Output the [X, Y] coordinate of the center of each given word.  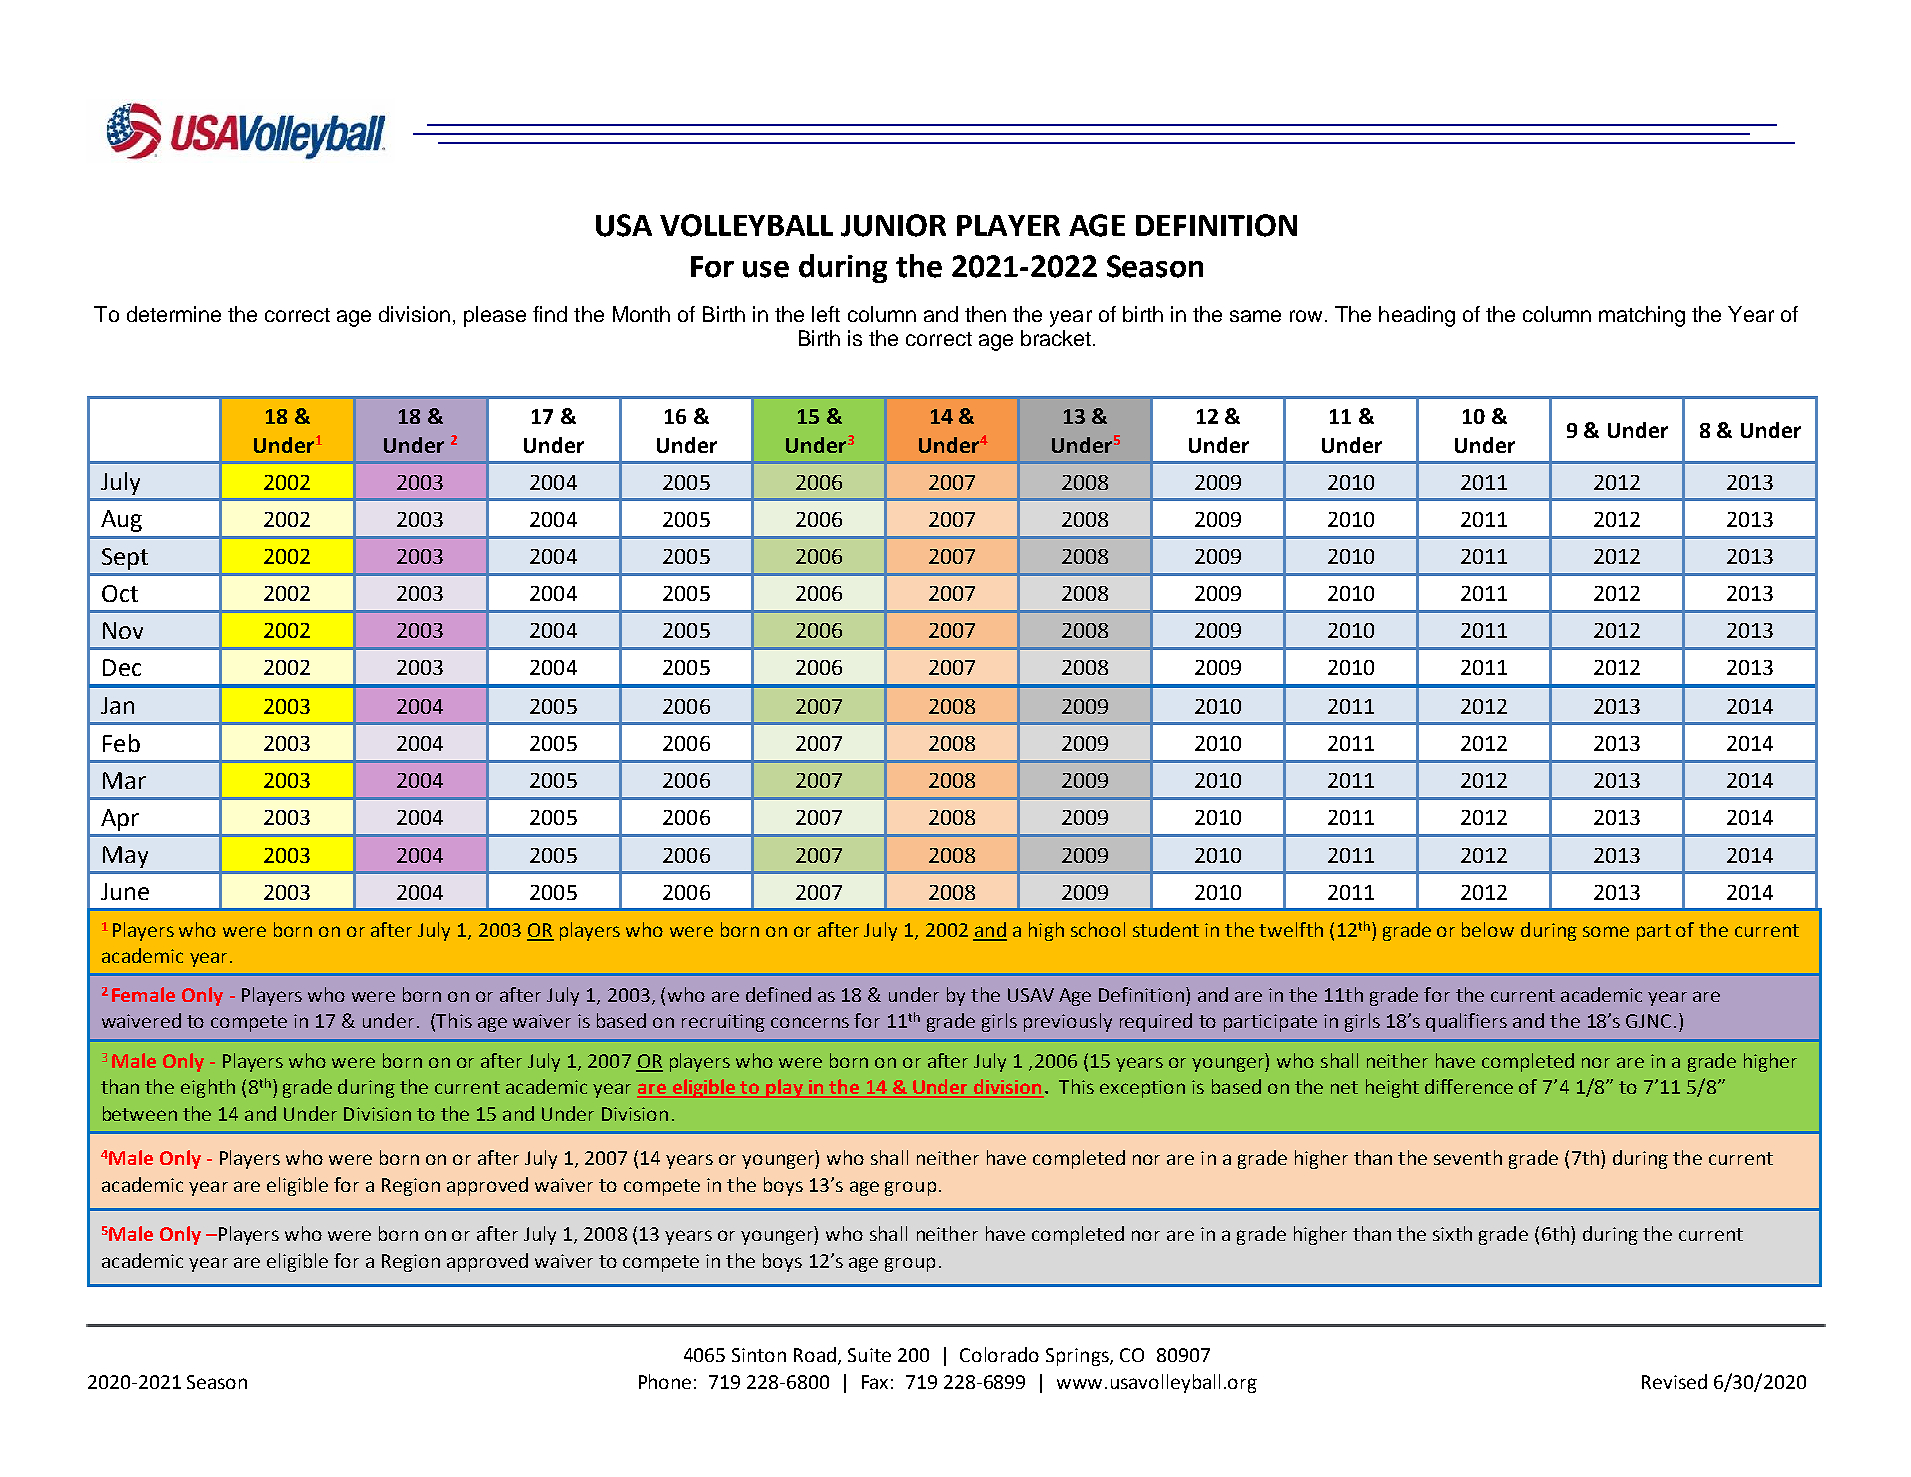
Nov [123, 630]
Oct [120, 593]
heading [1417, 316]
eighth [208, 1088]
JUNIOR [893, 225]
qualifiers [1466, 1022]
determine [174, 314]
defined [778, 994]
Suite [869, 1355]
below [1488, 929]
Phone [665, 1381]
